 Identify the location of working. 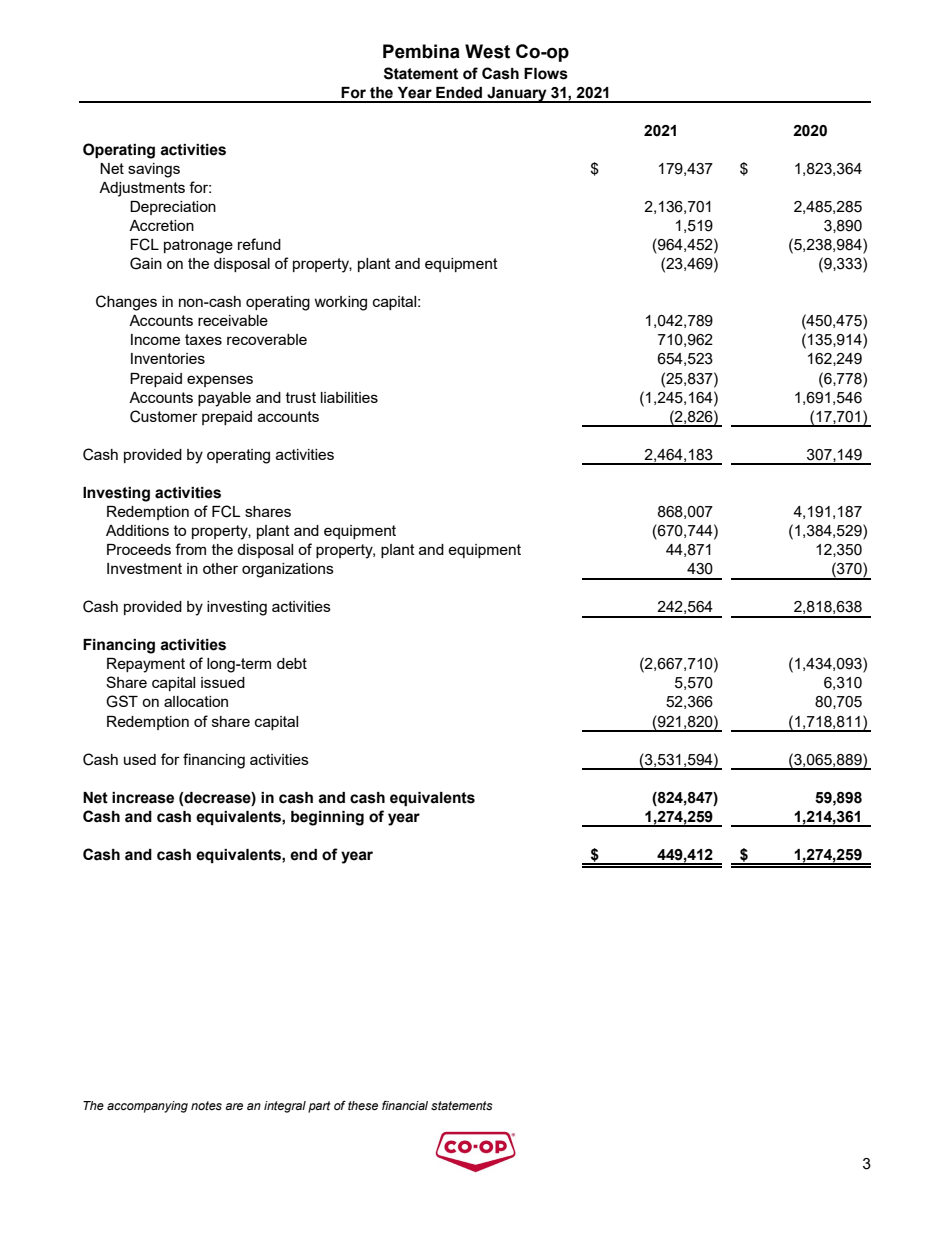
(340, 303).
